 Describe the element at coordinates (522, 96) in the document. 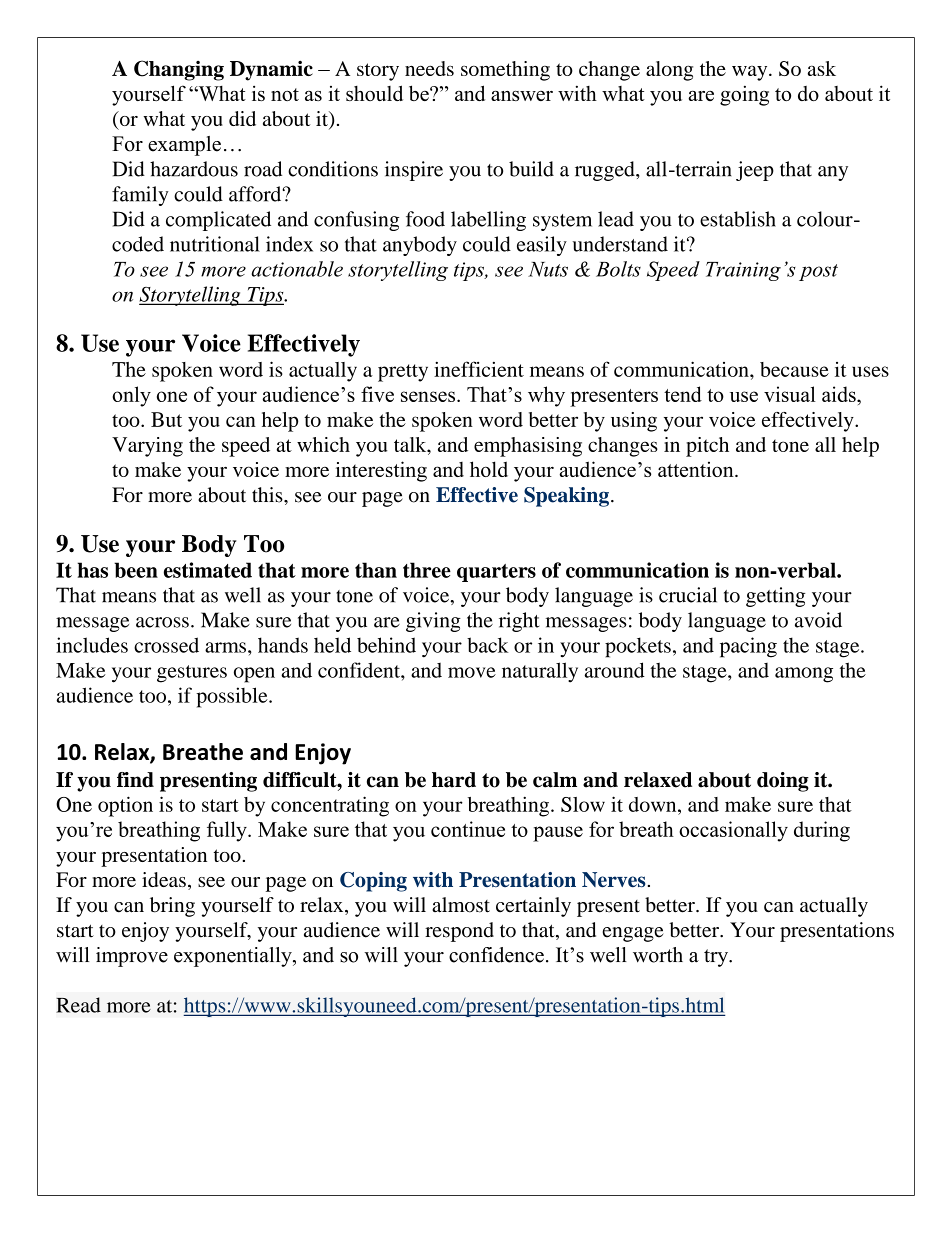

I see `answer` at that location.
